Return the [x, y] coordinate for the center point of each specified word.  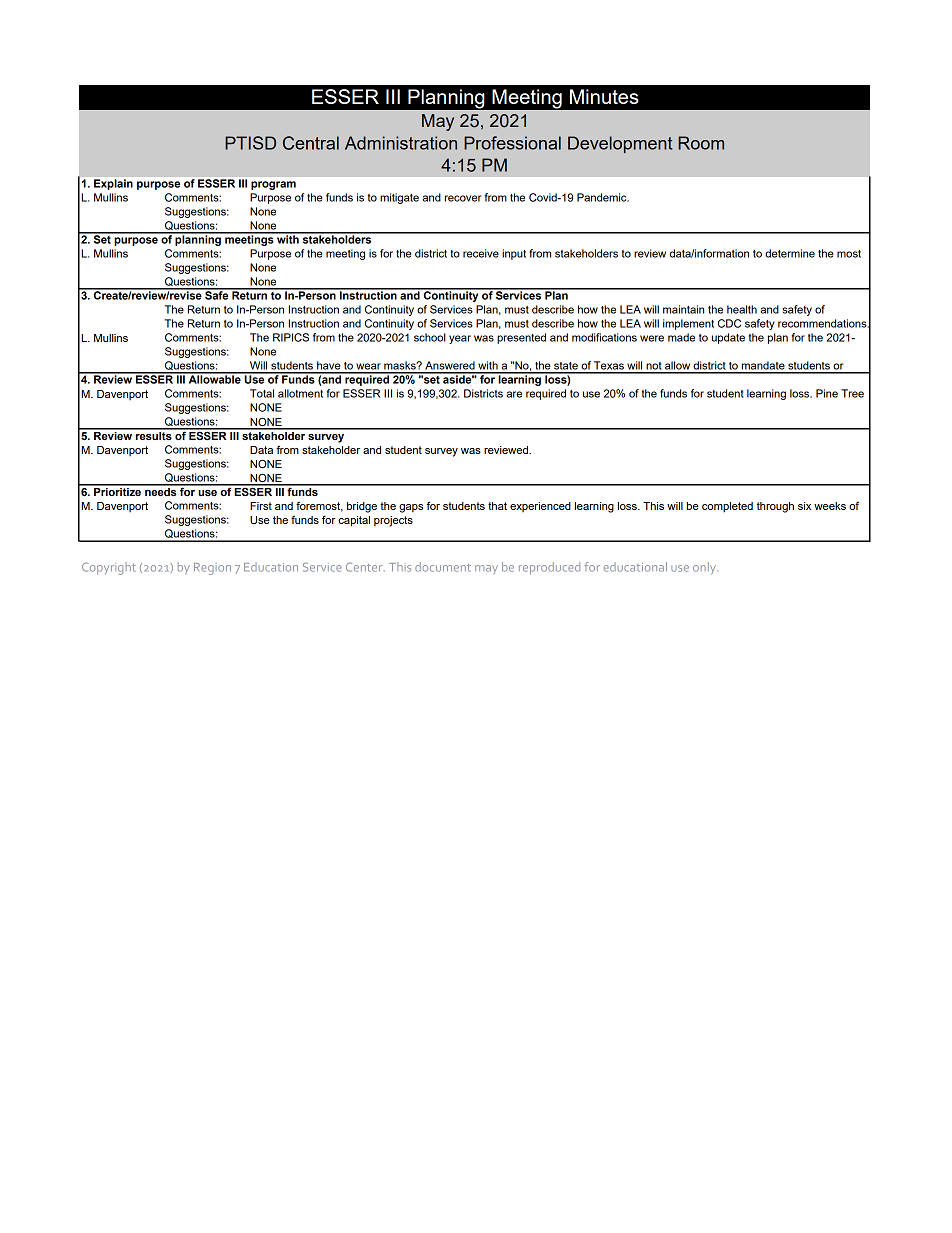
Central [311, 143]
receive [481, 253]
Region [212, 569]
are [514, 394]
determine [790, 253]
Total [262, 393]
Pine [827, 393]
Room [701, 143]
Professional [512, 143]
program [273, 185]
